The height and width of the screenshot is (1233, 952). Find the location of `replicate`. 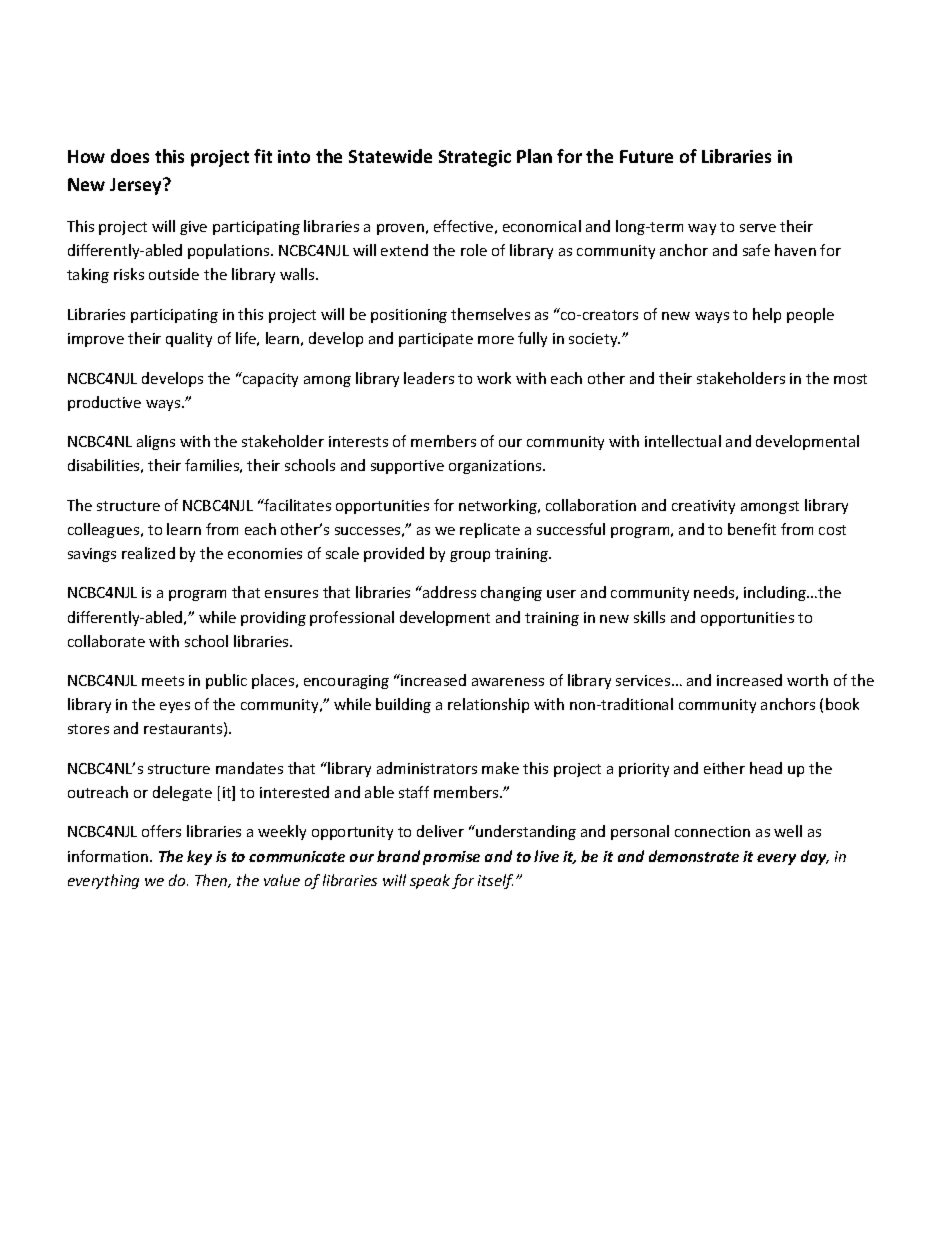

replicate is located at coordinates (490, 530).
